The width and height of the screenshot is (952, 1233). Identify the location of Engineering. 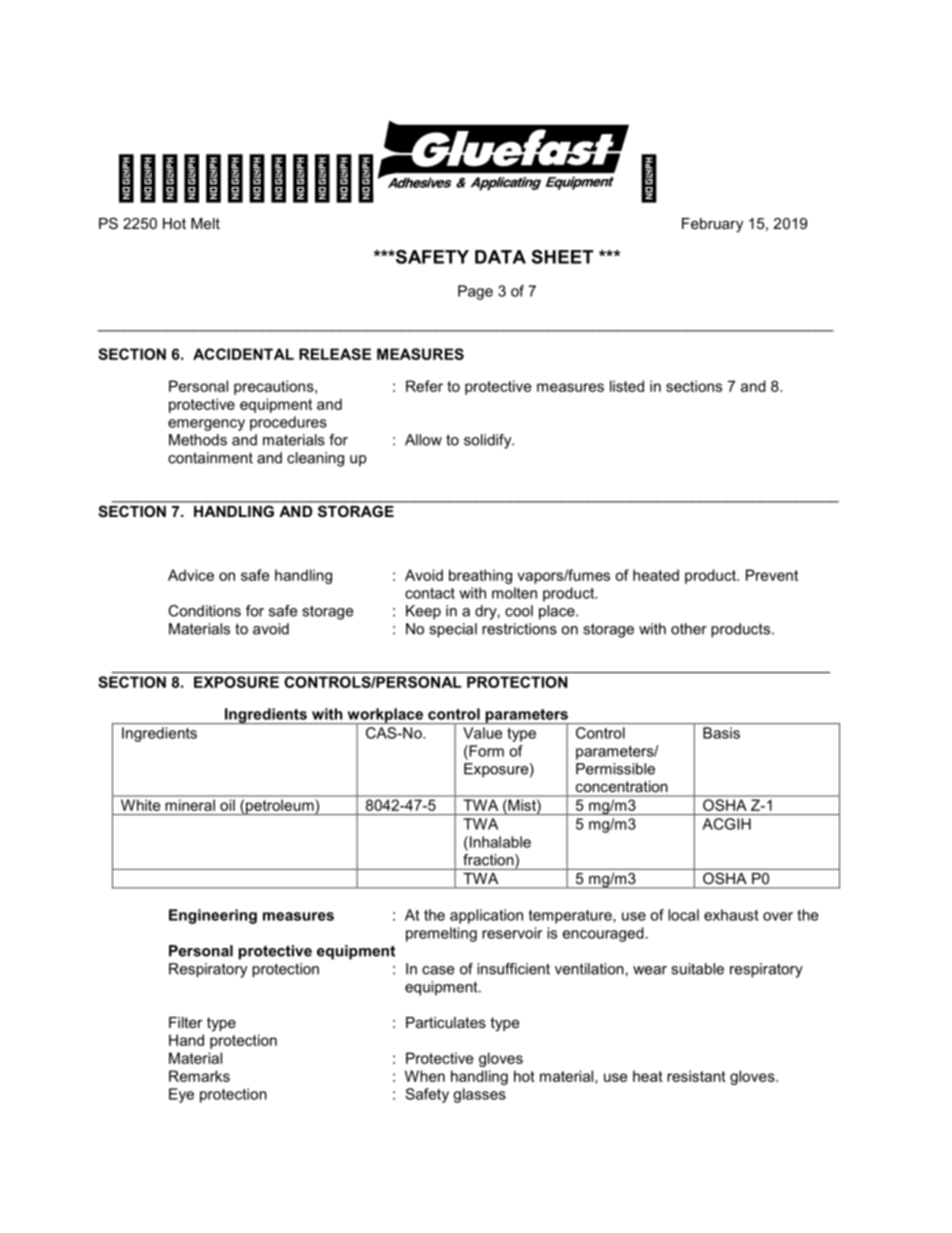
(213, 916).
